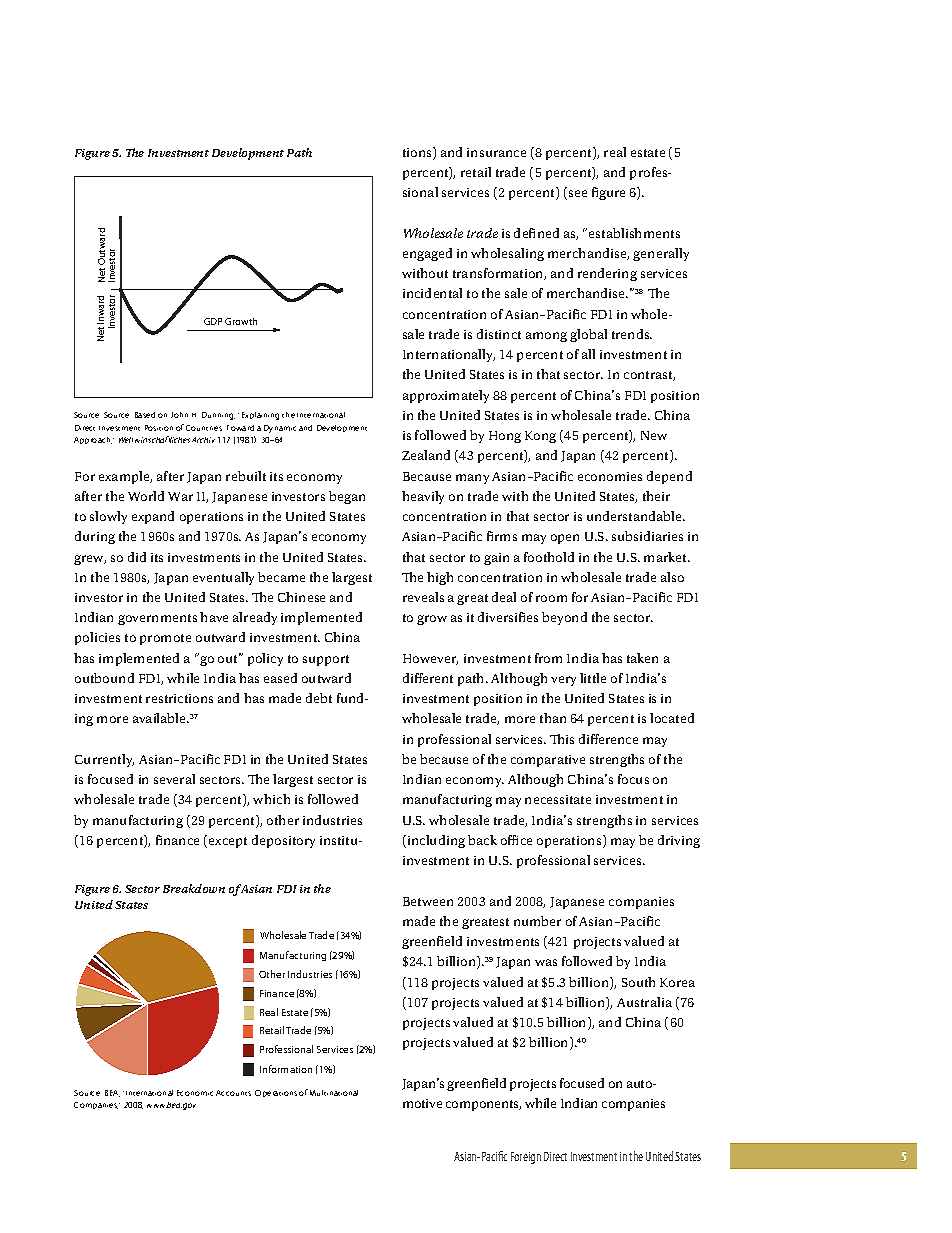 This document has height=1233, width=952. What do you see at coordinates (213, 321) in the document?
I see `GDP` at bounding box center [213, 321].
